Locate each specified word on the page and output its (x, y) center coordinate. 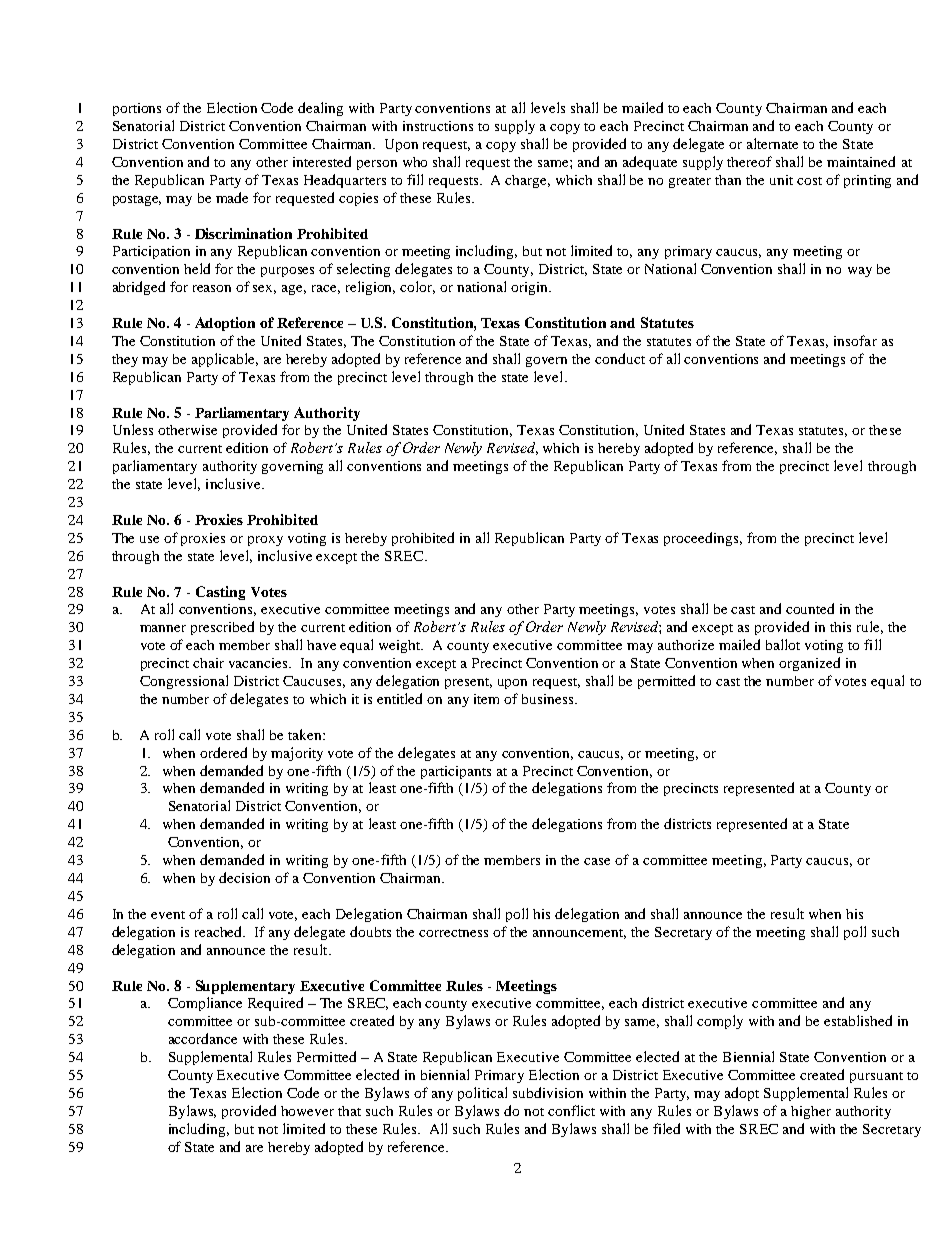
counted (810, 608)
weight (401, 646)
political (482, 1094)
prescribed (222, 628)
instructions (438, 126)
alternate (772, 143)
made (232, 197)
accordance (203, 1038)
